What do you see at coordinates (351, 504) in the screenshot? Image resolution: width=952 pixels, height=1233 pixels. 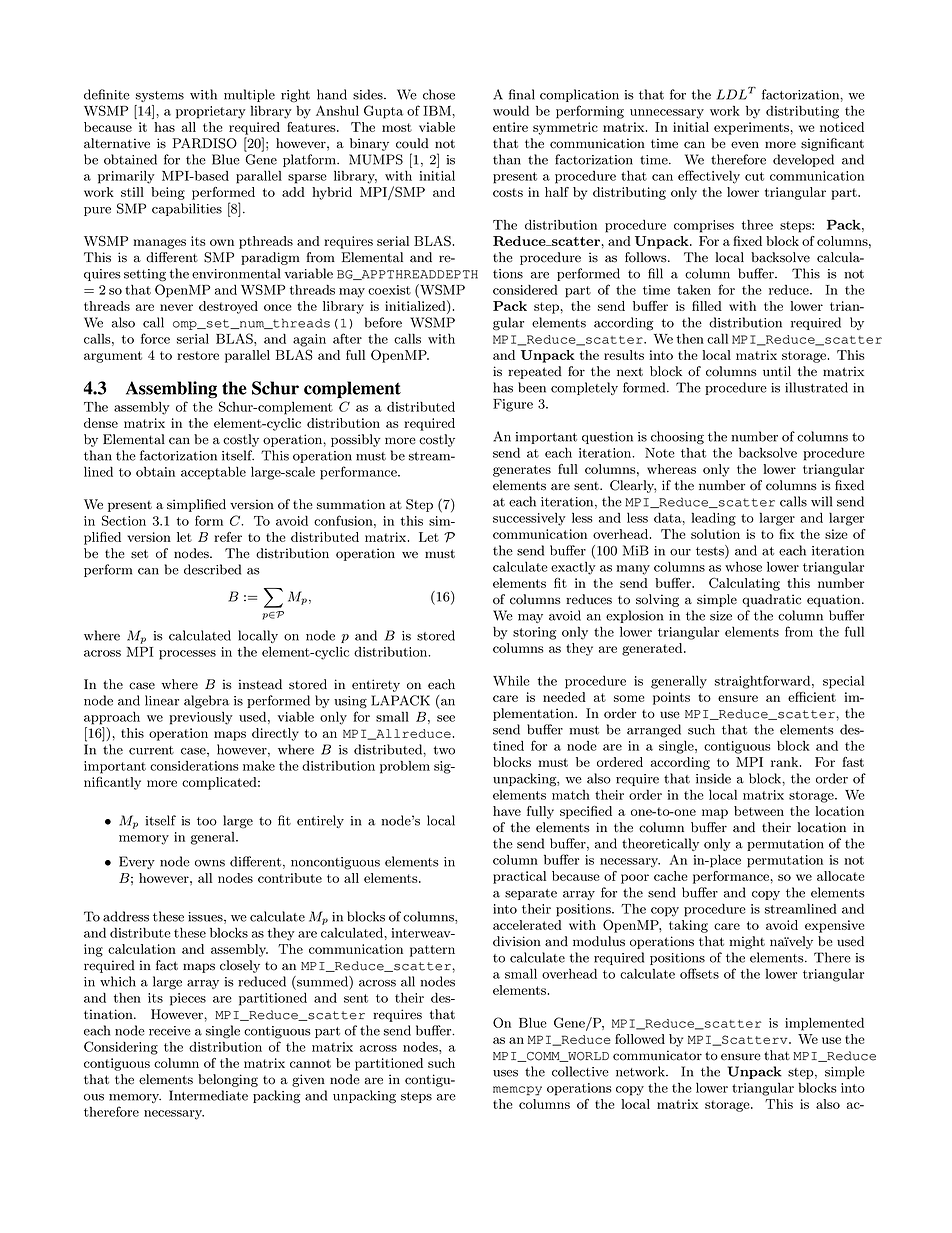 I see `summation` at bounding box center [351, 504].
